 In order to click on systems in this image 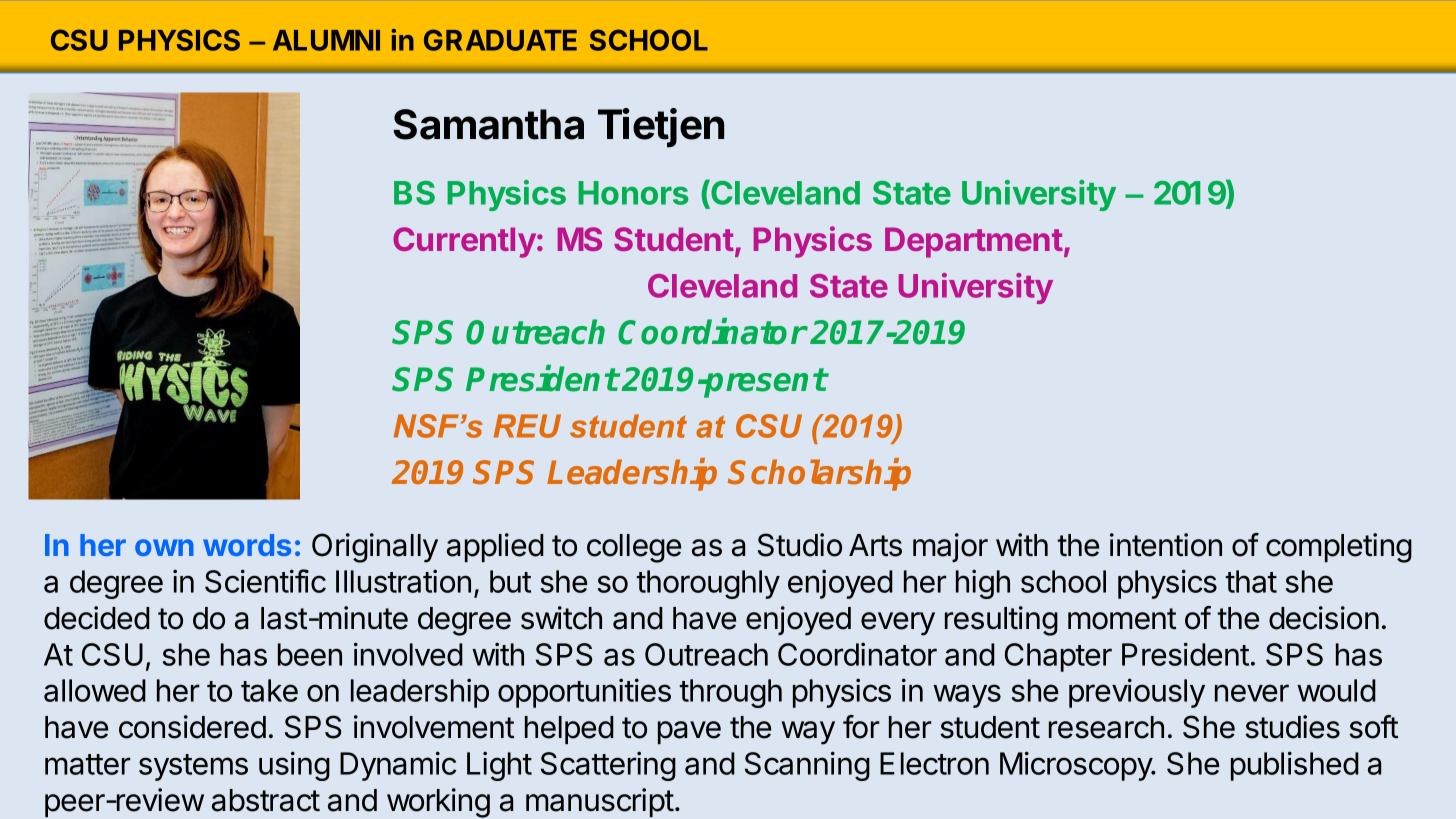, I will do `click(193, 767)`.
